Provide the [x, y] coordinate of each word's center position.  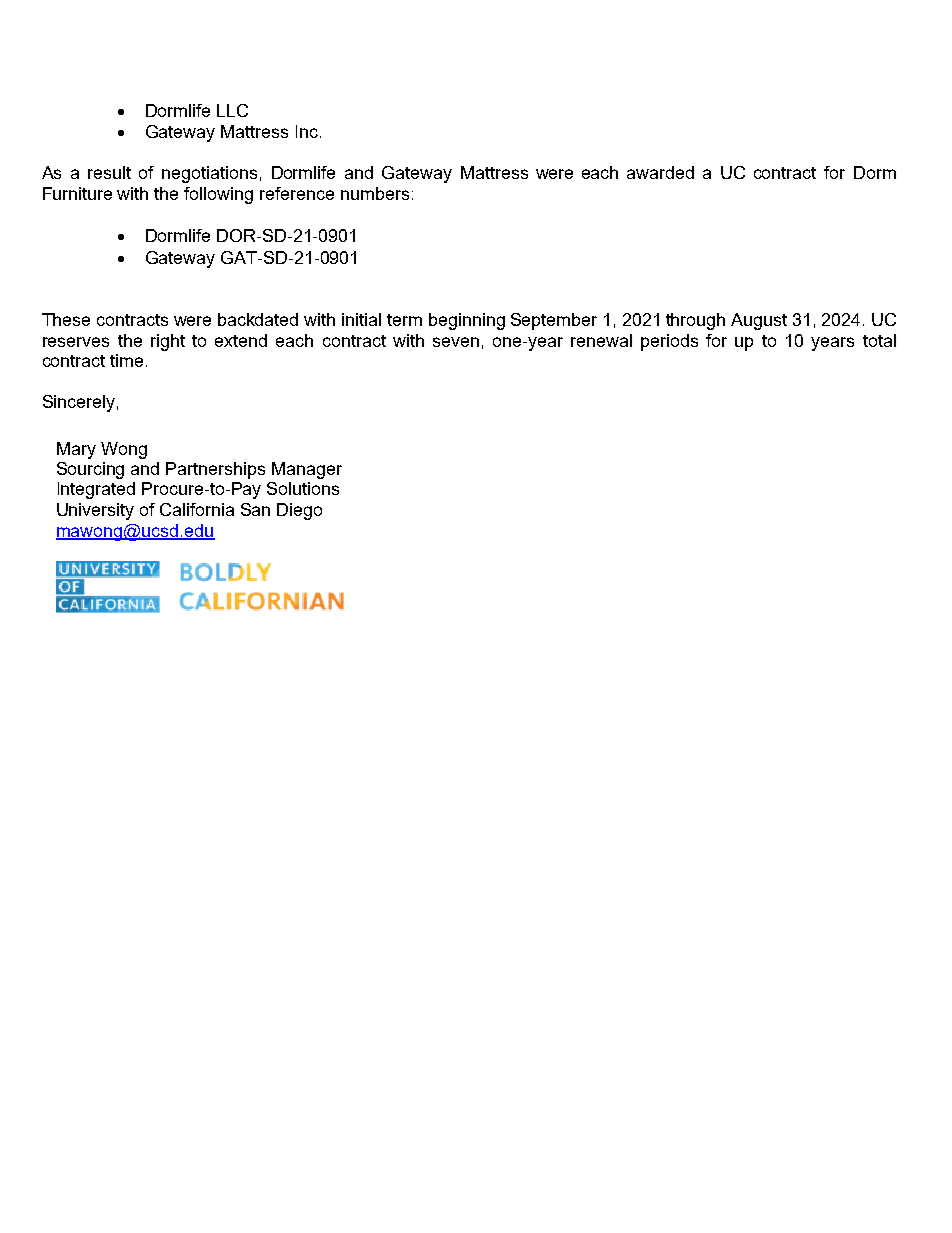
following [218, 195]
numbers [375, 193]
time [126, 360]
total [879, 340]
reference [297, 193]
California [197, 509]
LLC [232, 110]
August [759, 321]
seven [456, 342]
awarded [660, 172]
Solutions [303, 488]
